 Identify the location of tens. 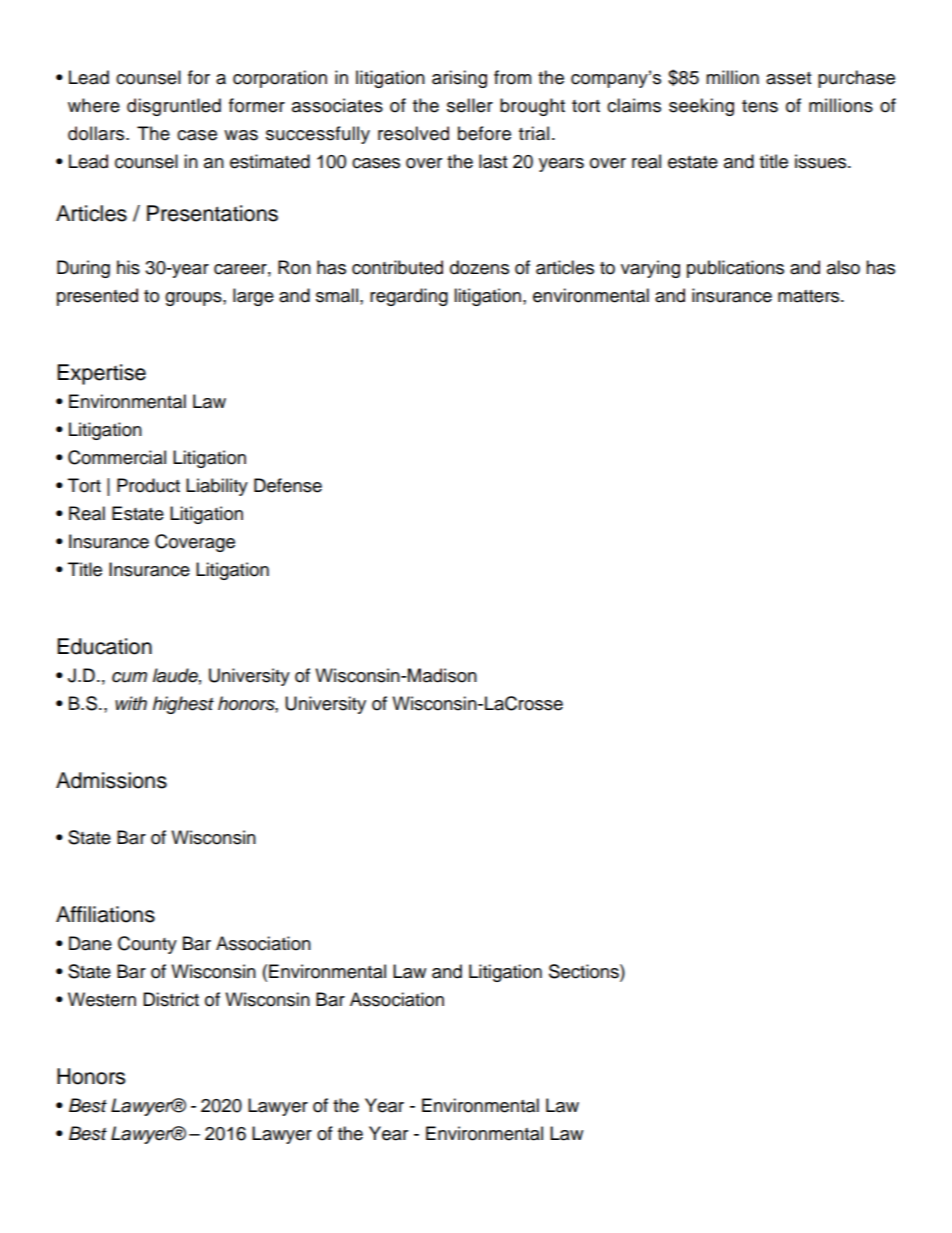
(760, 106).
